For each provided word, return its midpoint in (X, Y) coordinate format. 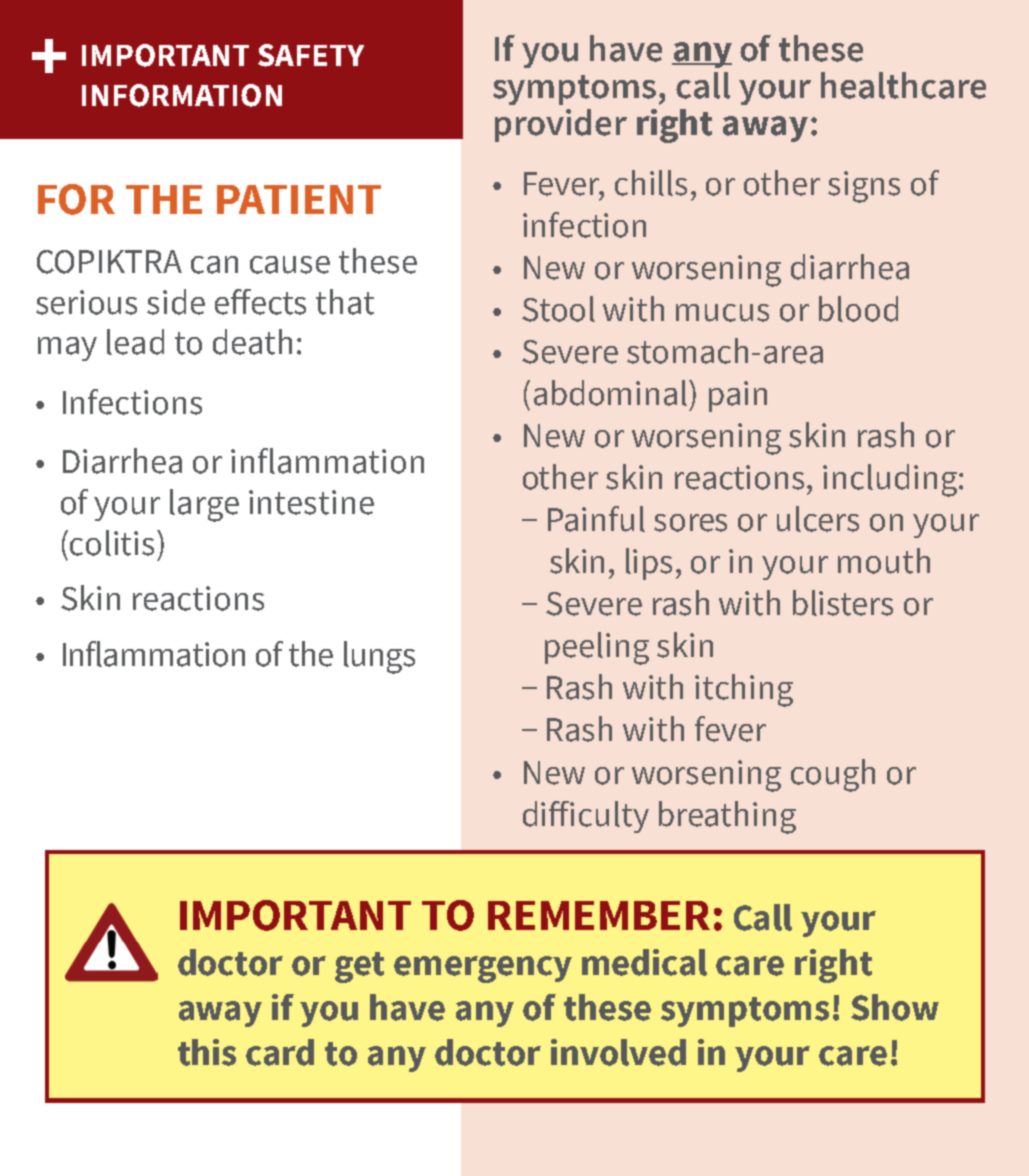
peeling (597, 648)
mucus (722, 313)
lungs (379, 657)
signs (864, 187)
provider (561, 125)
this (207, 1052)
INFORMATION (182, 95)
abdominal (612, 393)
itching (744, 690)
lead (135, 342)
